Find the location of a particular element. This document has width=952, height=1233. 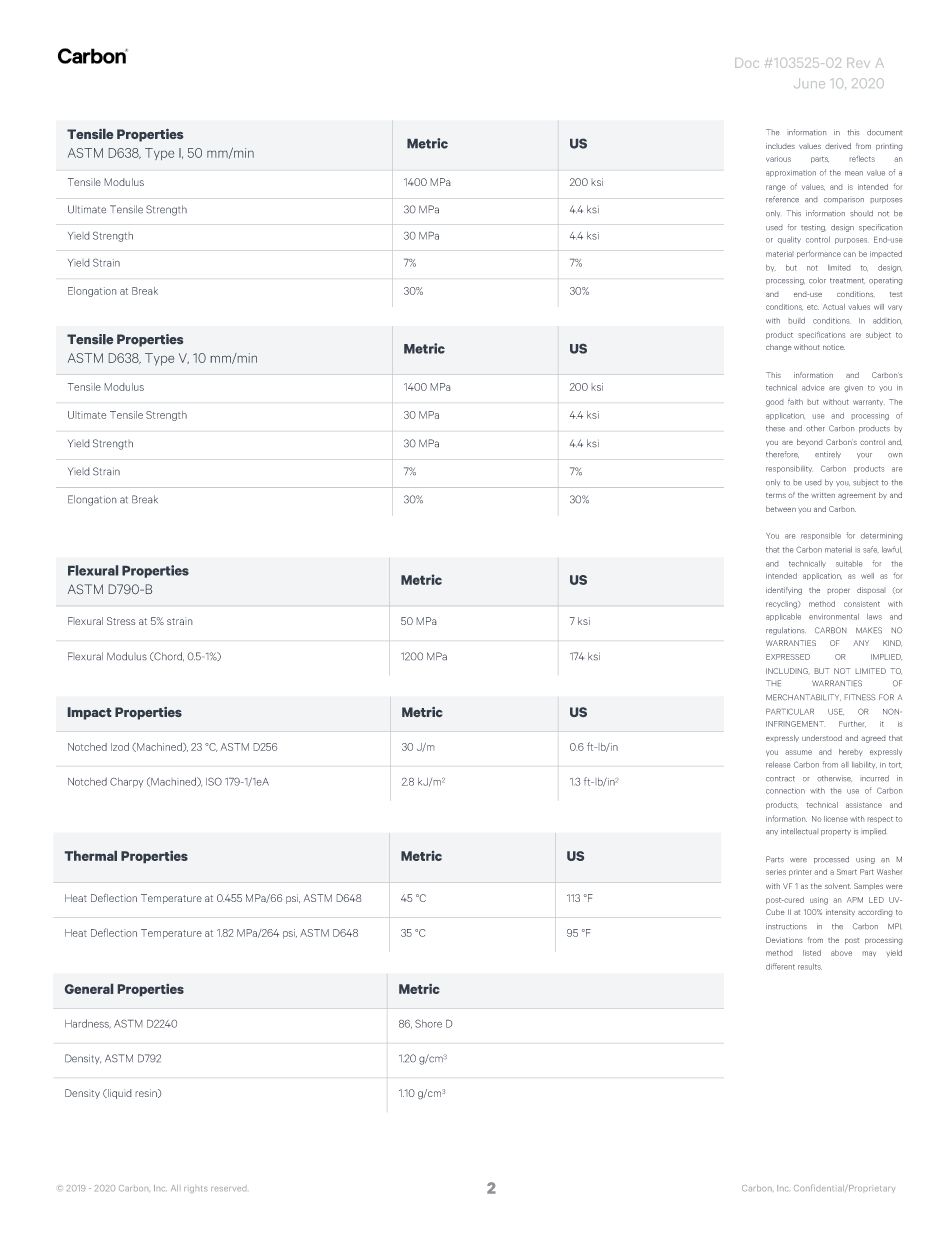

release is located at coordinates (778, 764).
